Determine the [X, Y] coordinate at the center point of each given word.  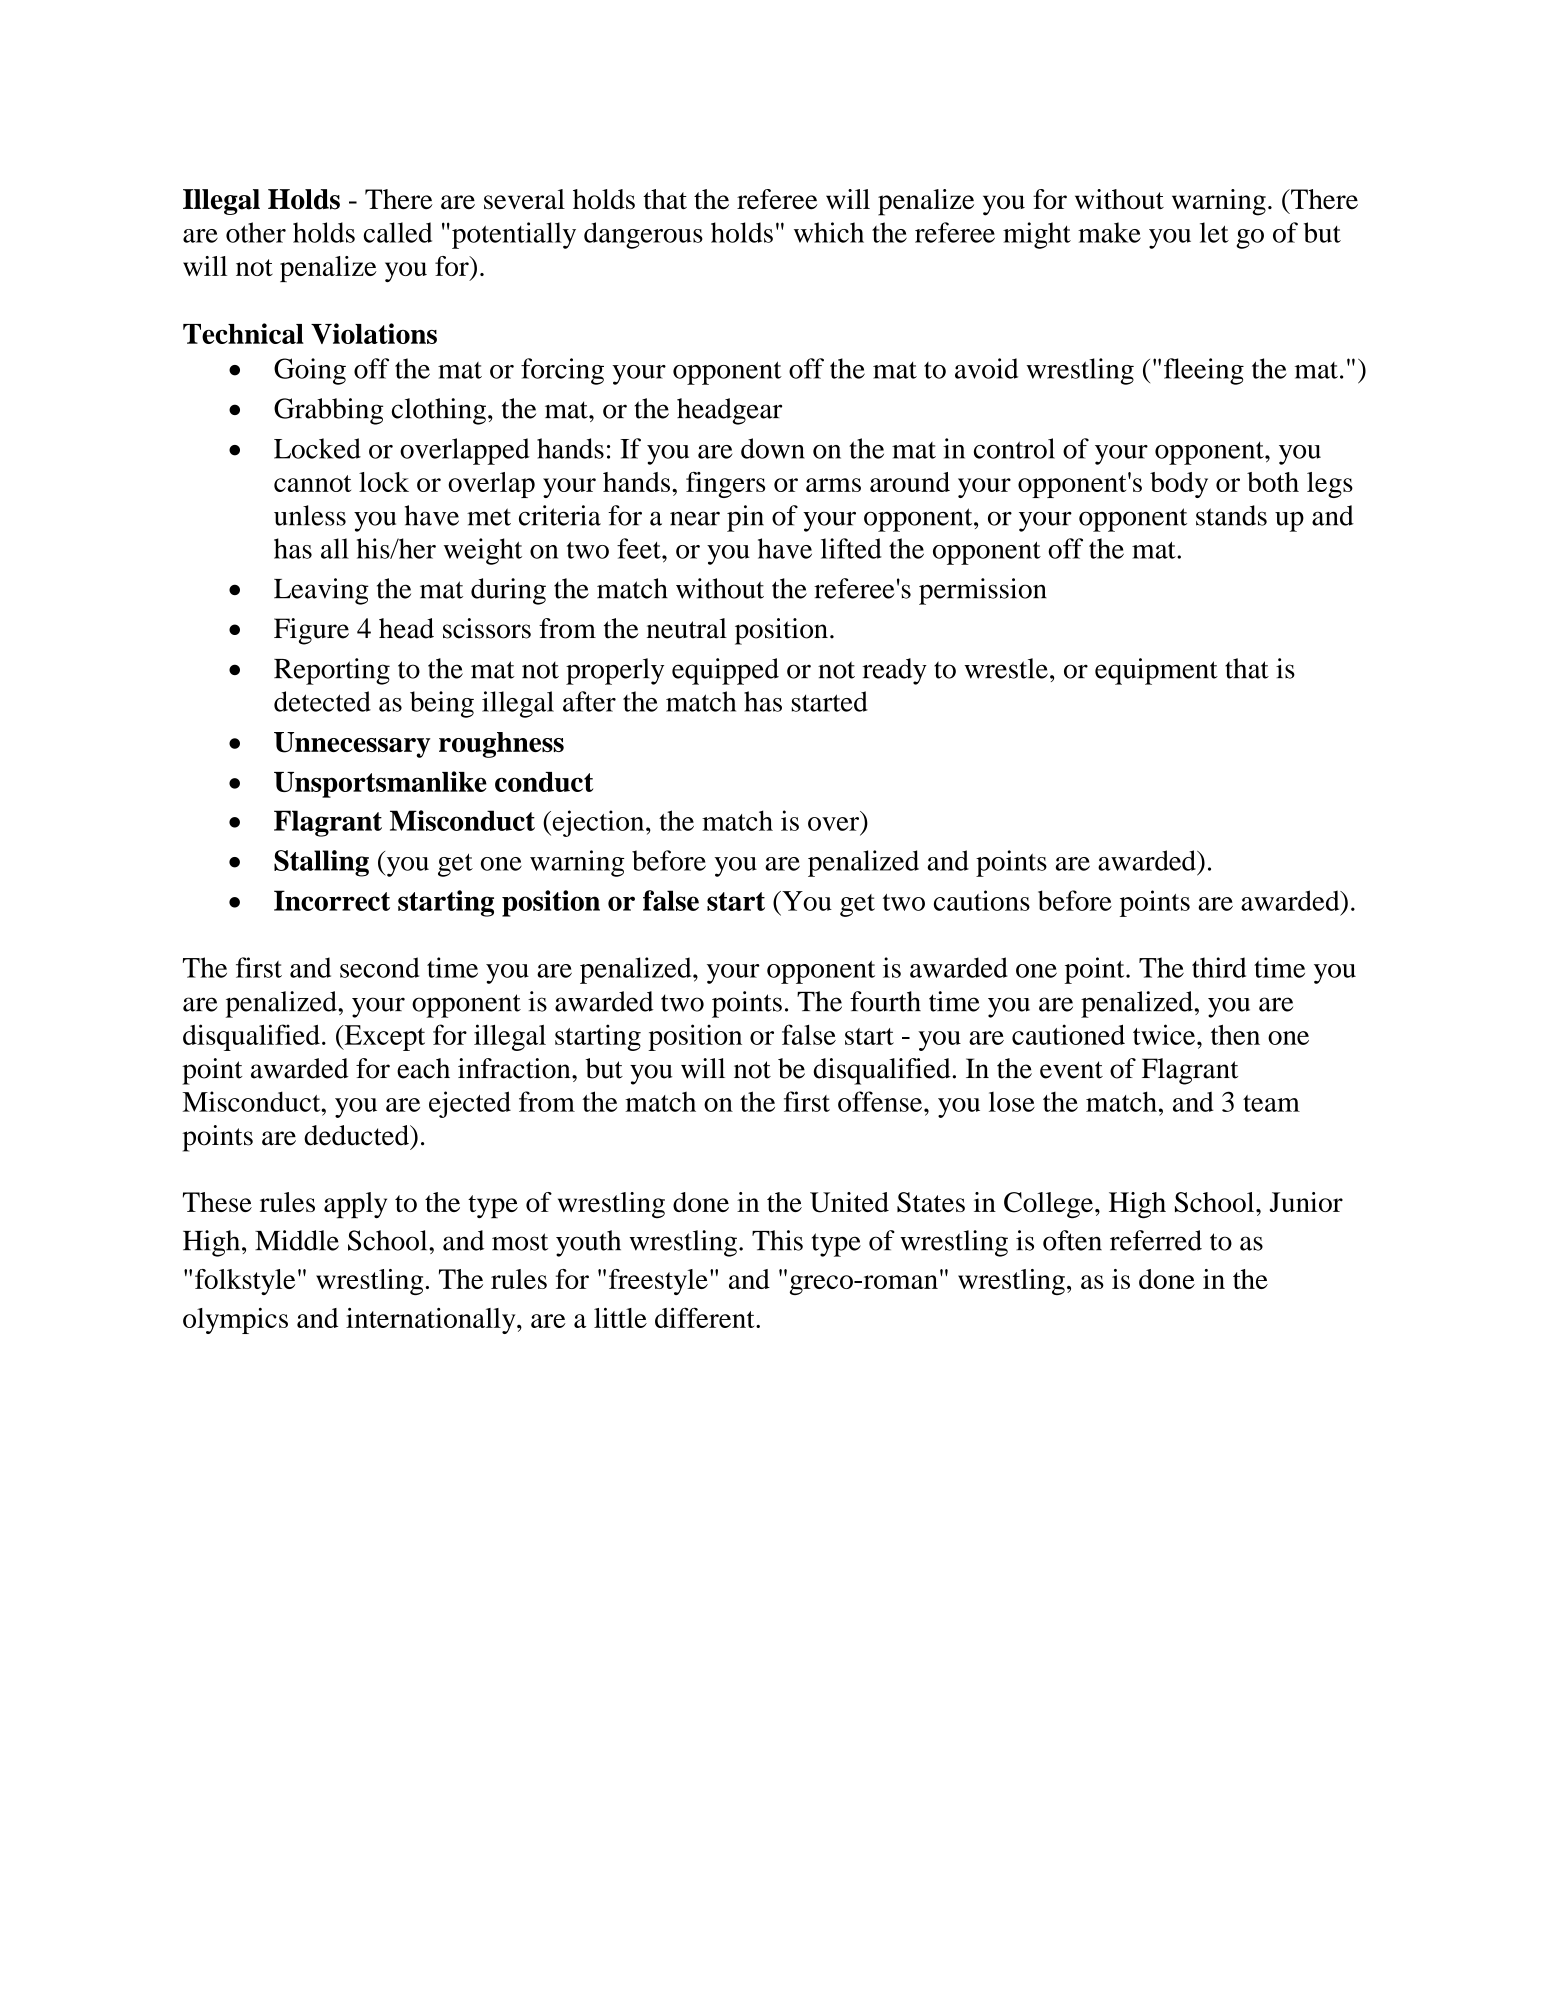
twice [1165, 1034]
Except [383, 1038]
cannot [312, 483]
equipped [725, 671]
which [829, 232]
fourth [885, 1001]
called [398, 232]
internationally [432, 1321]
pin [745, 518]
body [1179, 485]
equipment [1156, 671]
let [1214, 232]
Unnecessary [352, 745]
